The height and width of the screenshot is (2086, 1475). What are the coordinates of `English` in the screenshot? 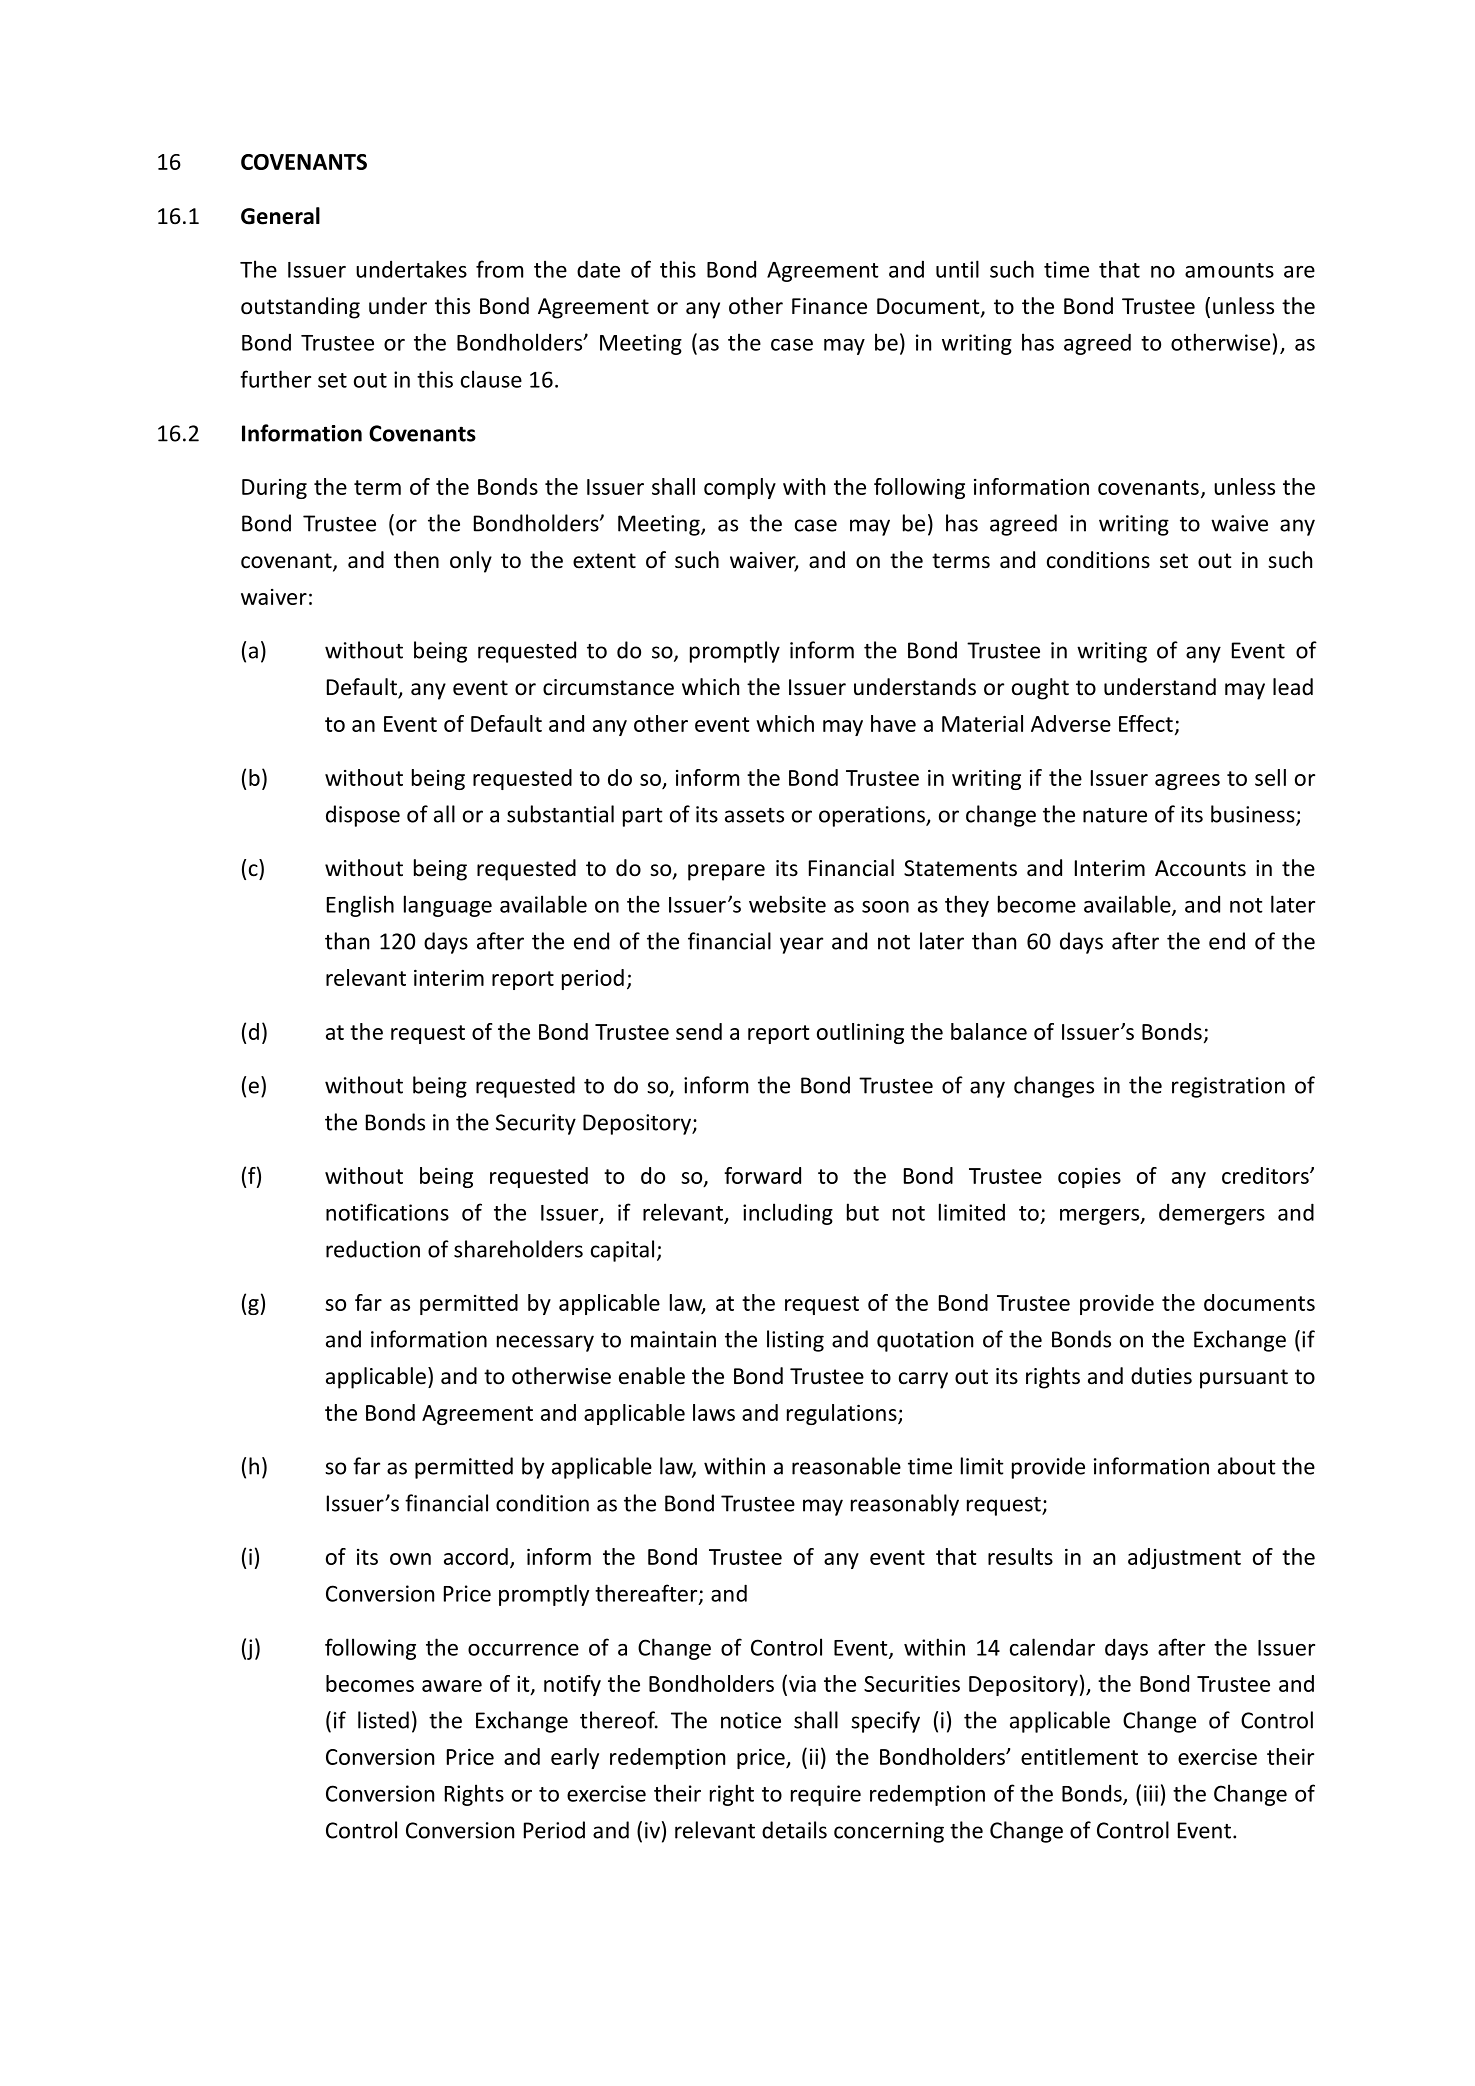 It's located at (360, 906).
